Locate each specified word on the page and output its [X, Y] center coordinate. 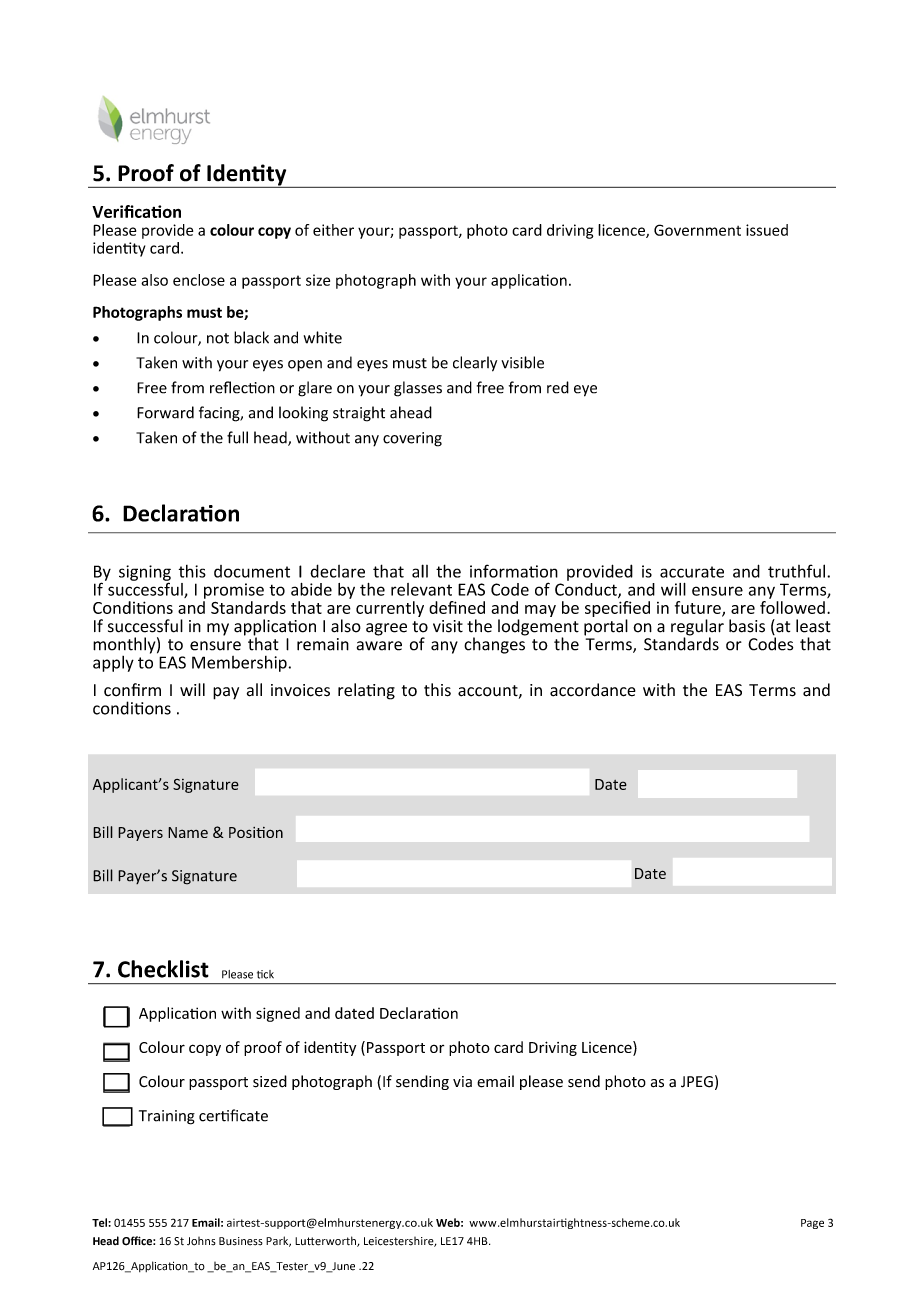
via [462, 1081]
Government [697, 230]
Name [188, 832]
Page [812, 1224]
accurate [692, 572]
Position [256, 832]
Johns [201, 1241]
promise [234, 591]
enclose [199, 280]
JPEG [697, 1082]
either [333, 230]
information [514, 571]
